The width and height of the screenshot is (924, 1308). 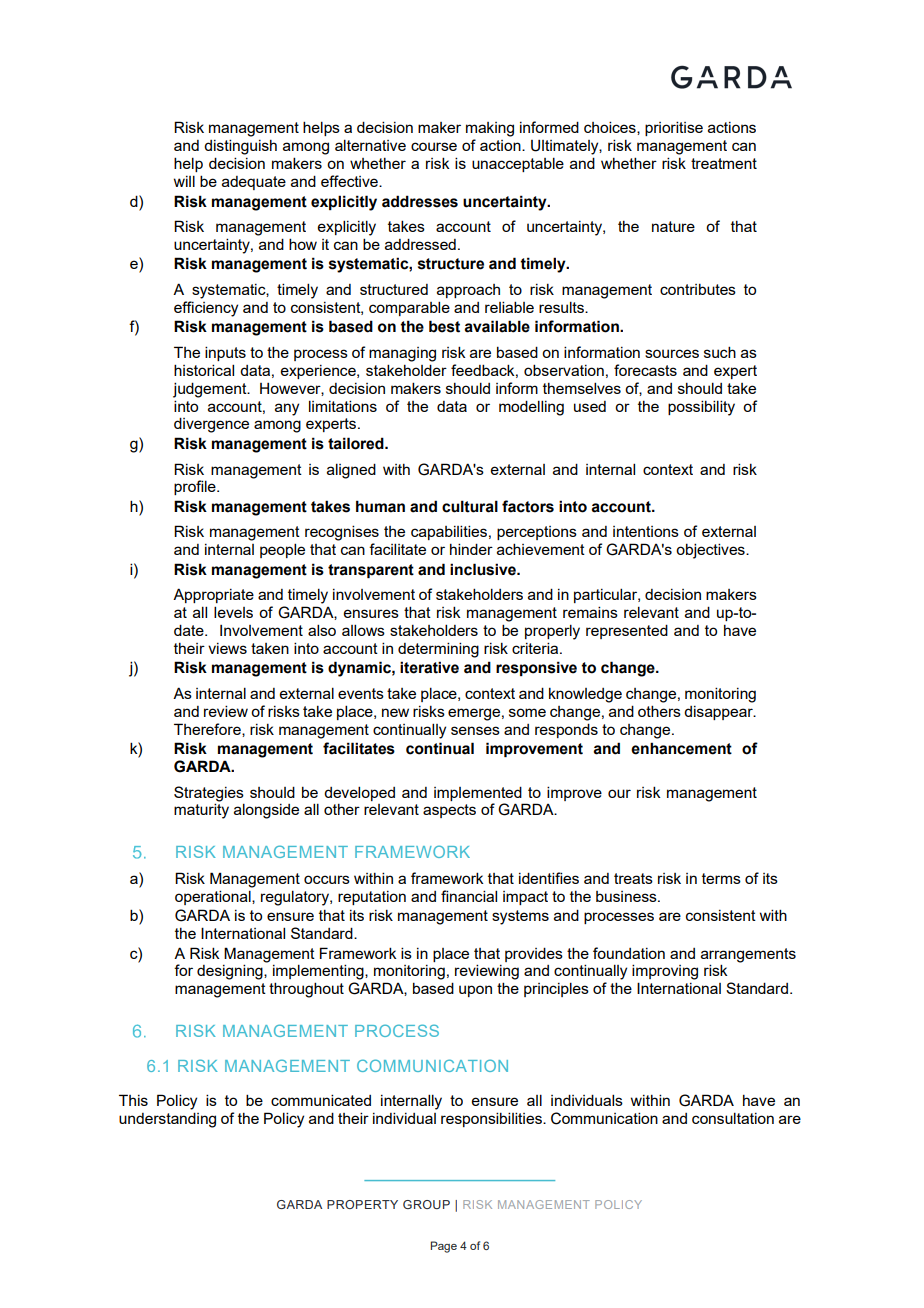 I want to click on upon, so click(x=475, y=991).
